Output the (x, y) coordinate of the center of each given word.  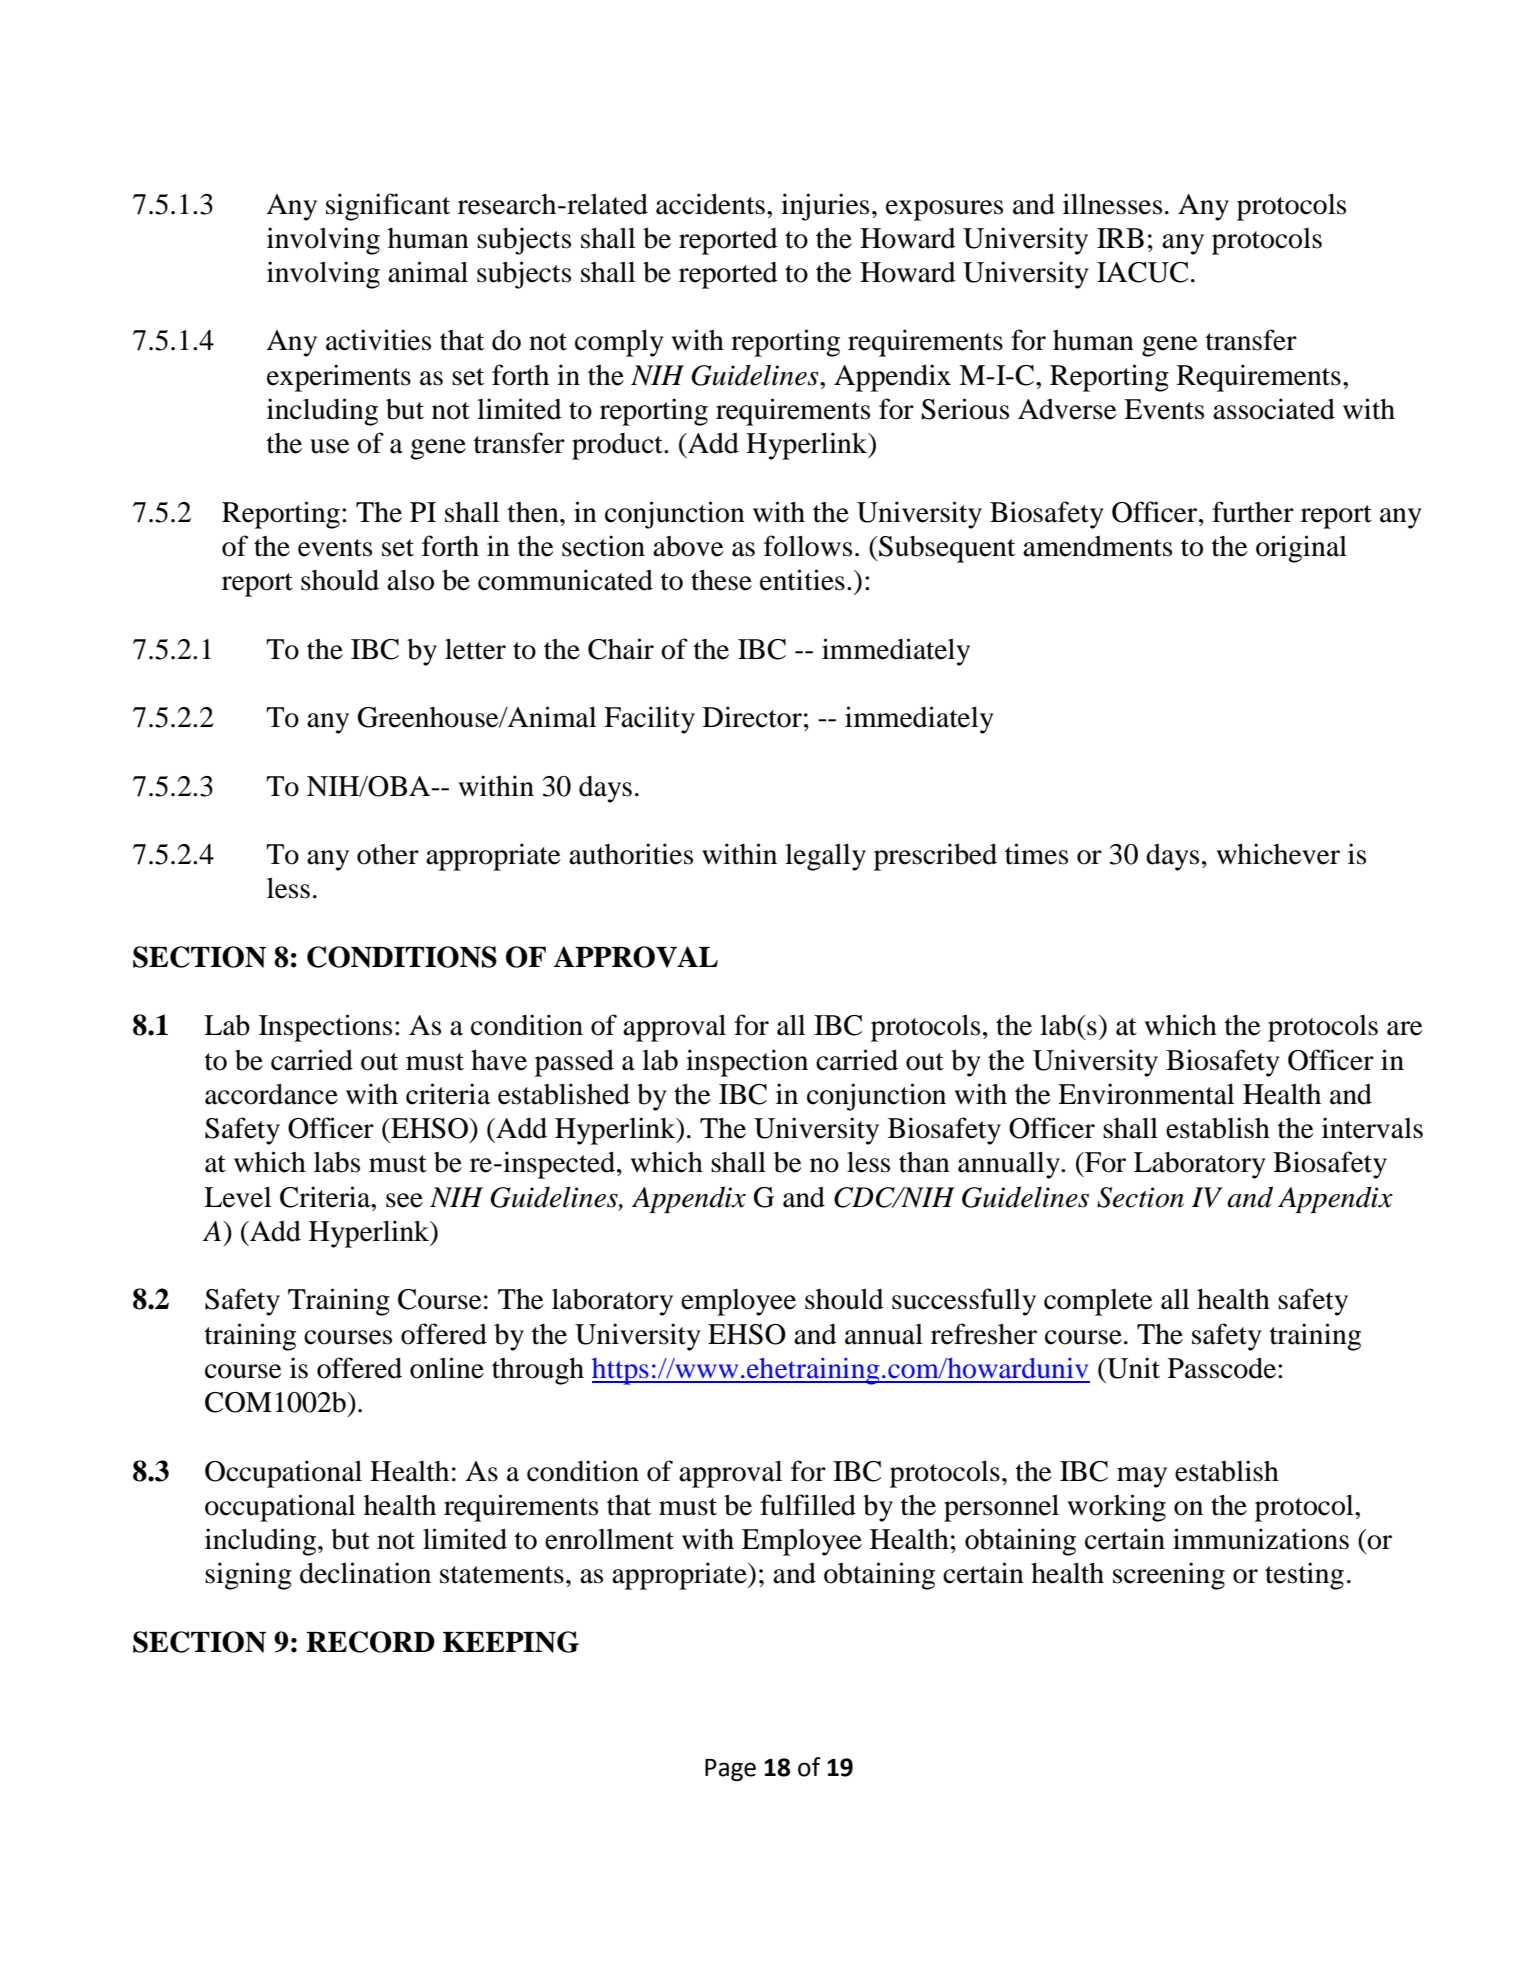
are (1405, 1028)
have (499, 1060)
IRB (1120, 238)
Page (730, 1770)
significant (388, 207)
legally (825, 857)
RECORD (370, 1642)
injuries (825, 207)
